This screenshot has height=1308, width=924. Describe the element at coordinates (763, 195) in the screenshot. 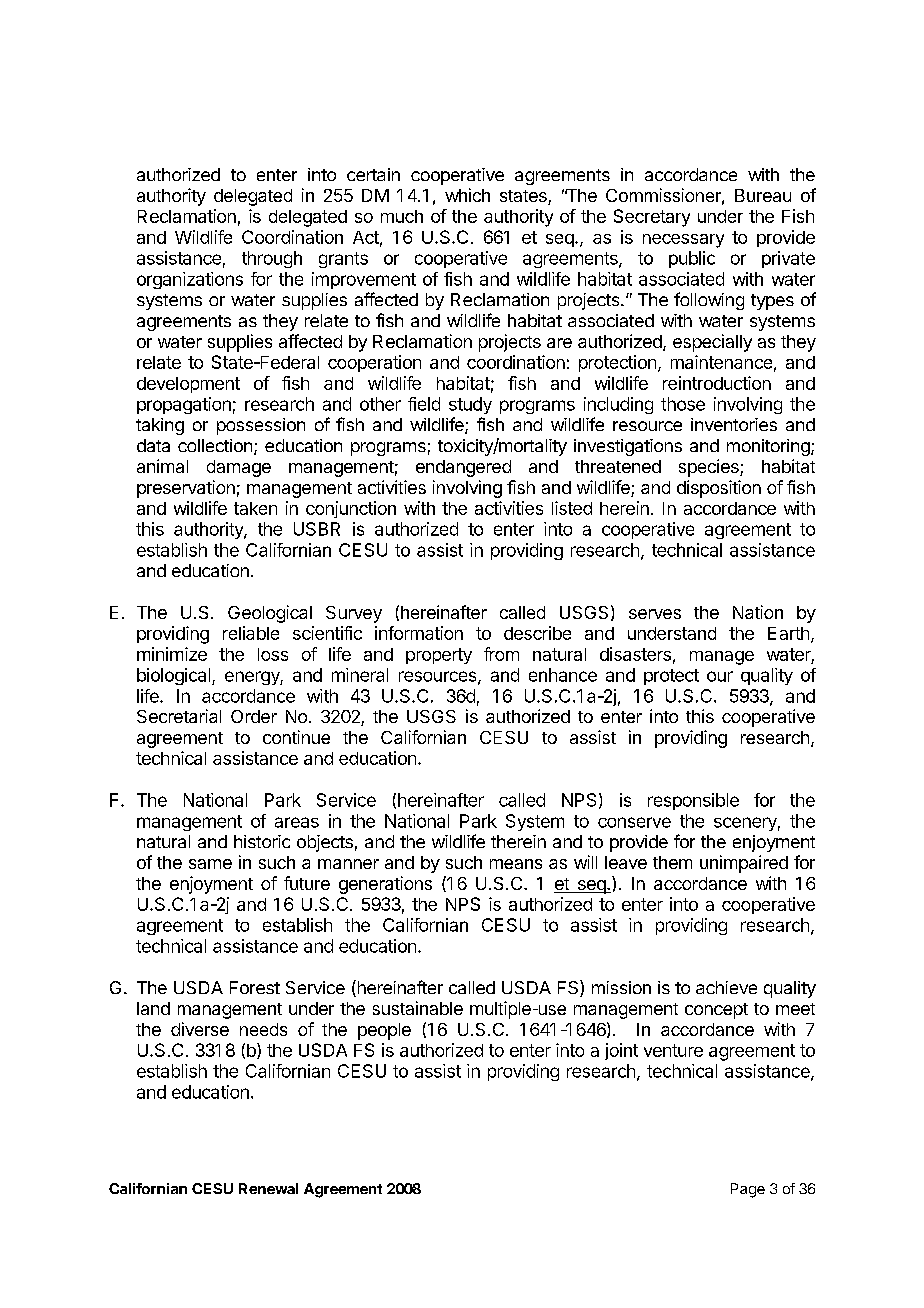

I see `Bureau` at that location.
